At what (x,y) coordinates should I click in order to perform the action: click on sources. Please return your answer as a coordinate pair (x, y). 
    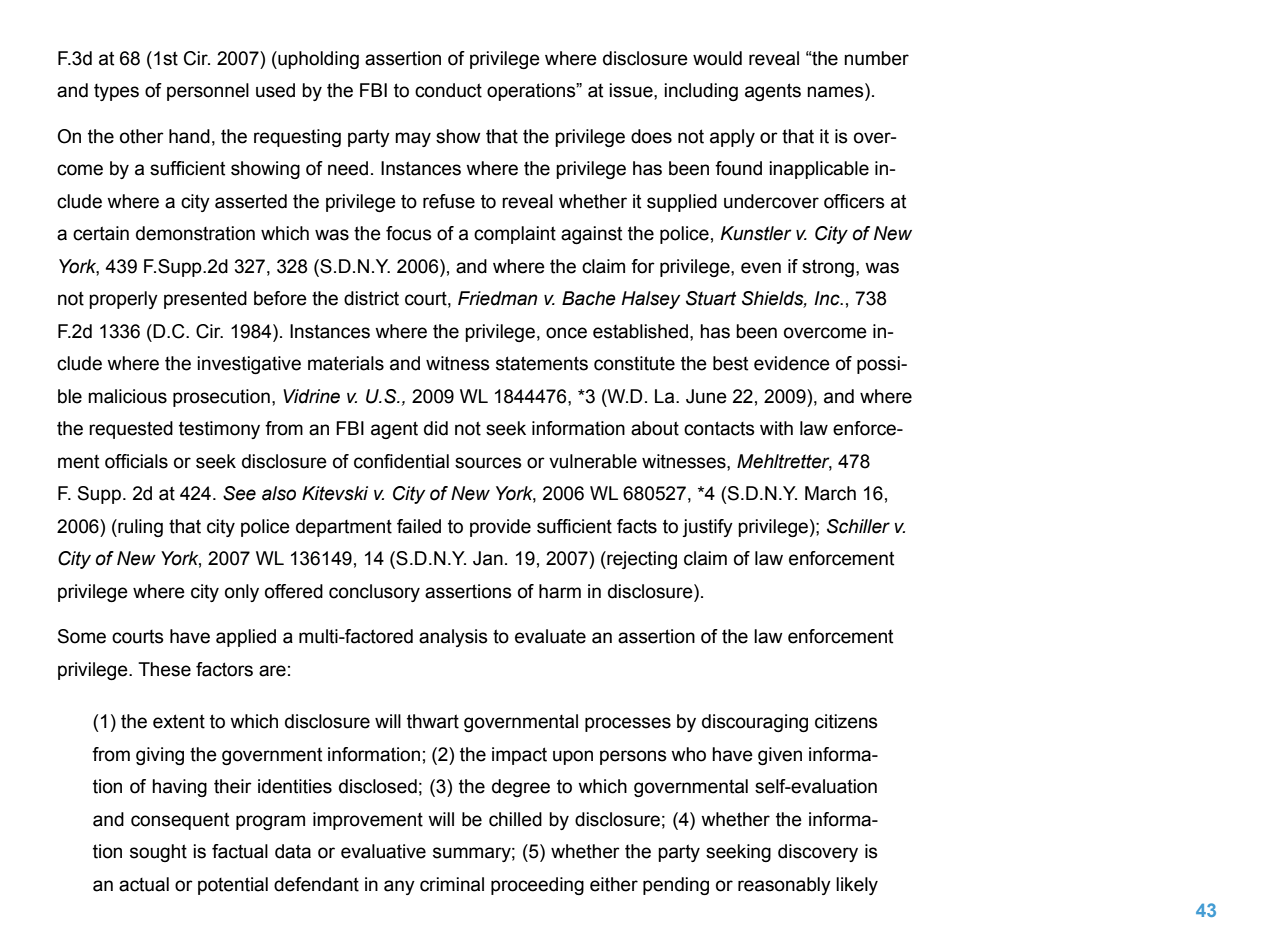
    Looking at the image, I should click on (488, 463).
